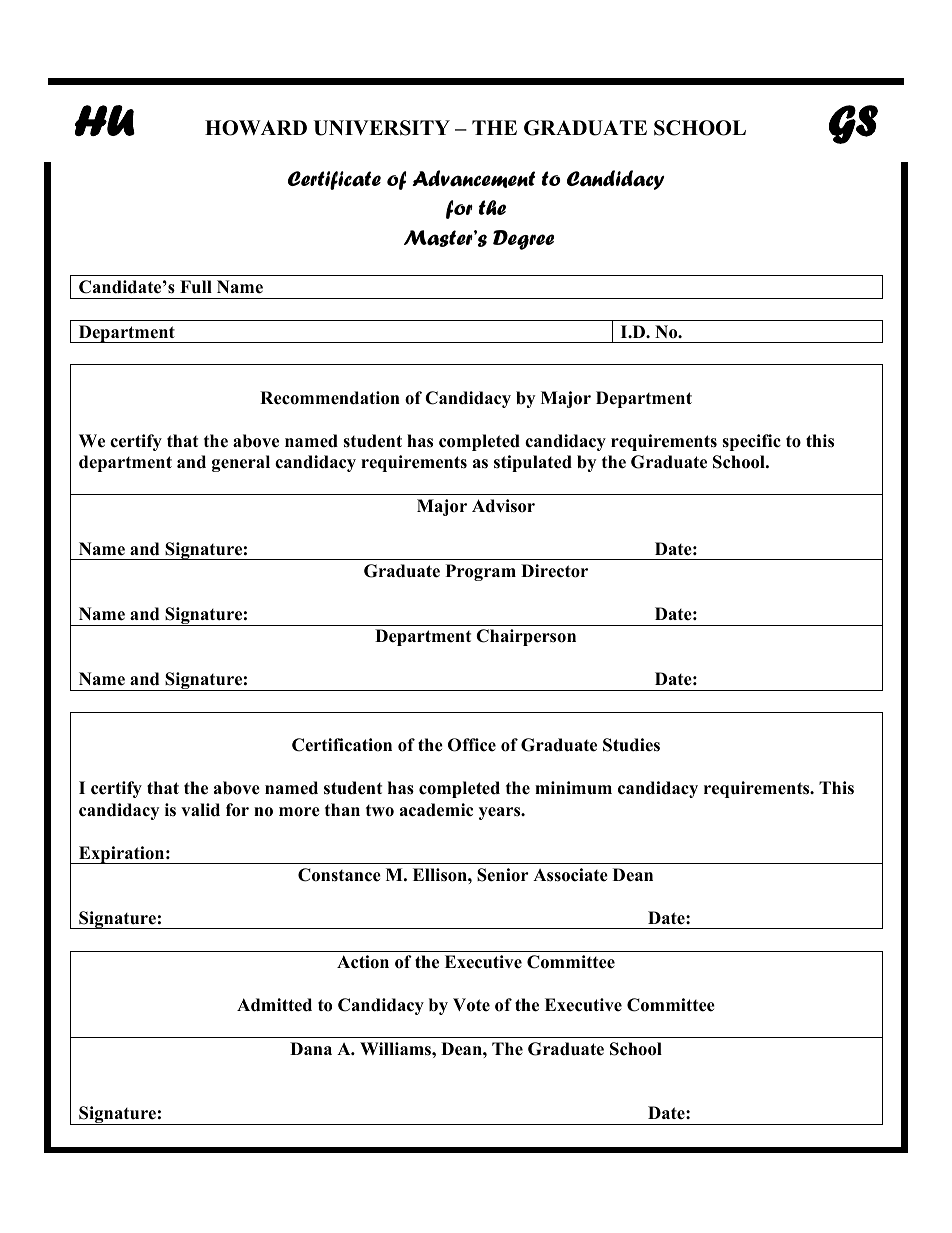 The height and width of the screenshot is (1233, 952). I want to click on more, so click(299, 812).
